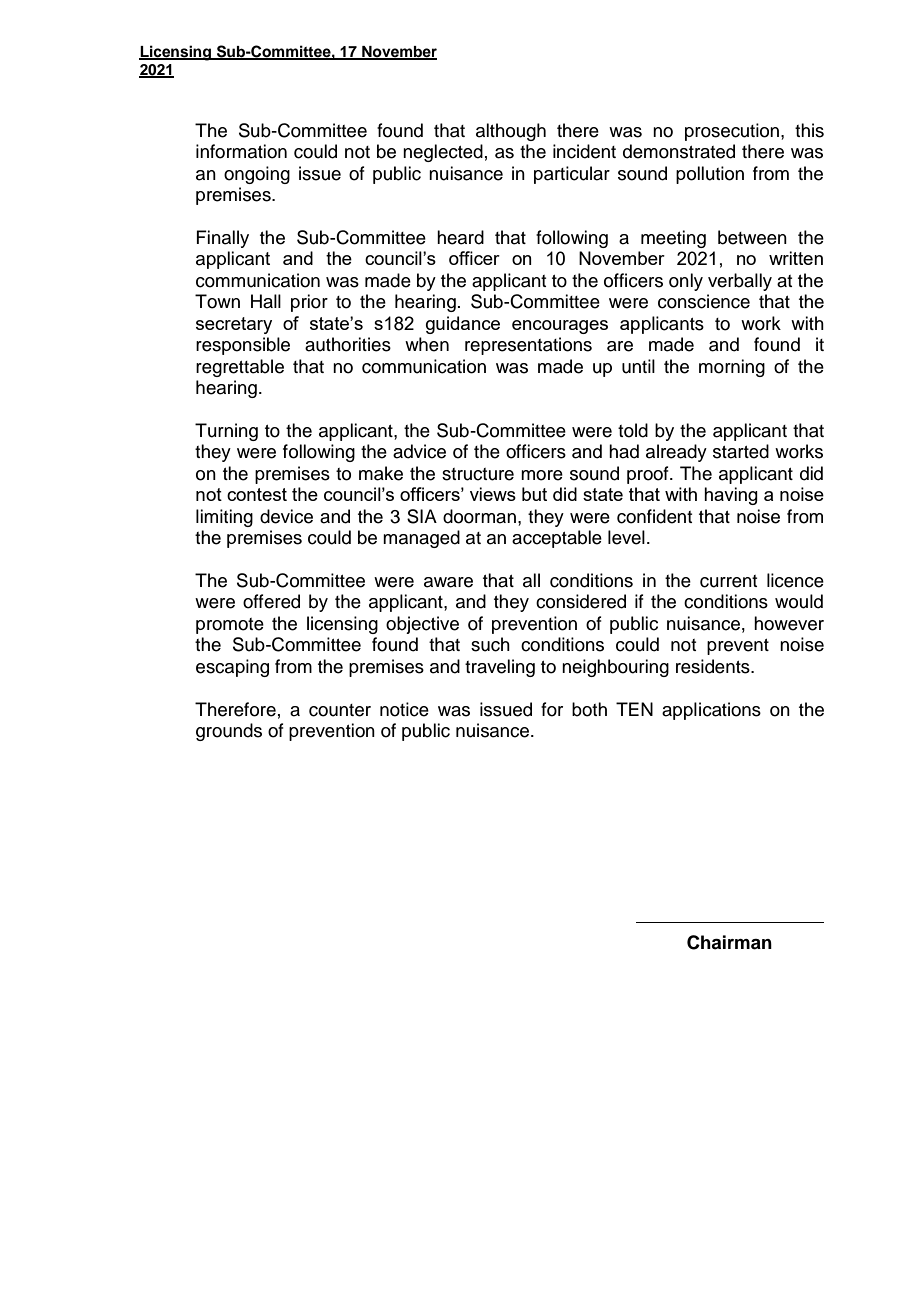  What do you see at coordinates (557, 539) in the screenshot?
I see `acceptable` at bounding box center [557, 539].
